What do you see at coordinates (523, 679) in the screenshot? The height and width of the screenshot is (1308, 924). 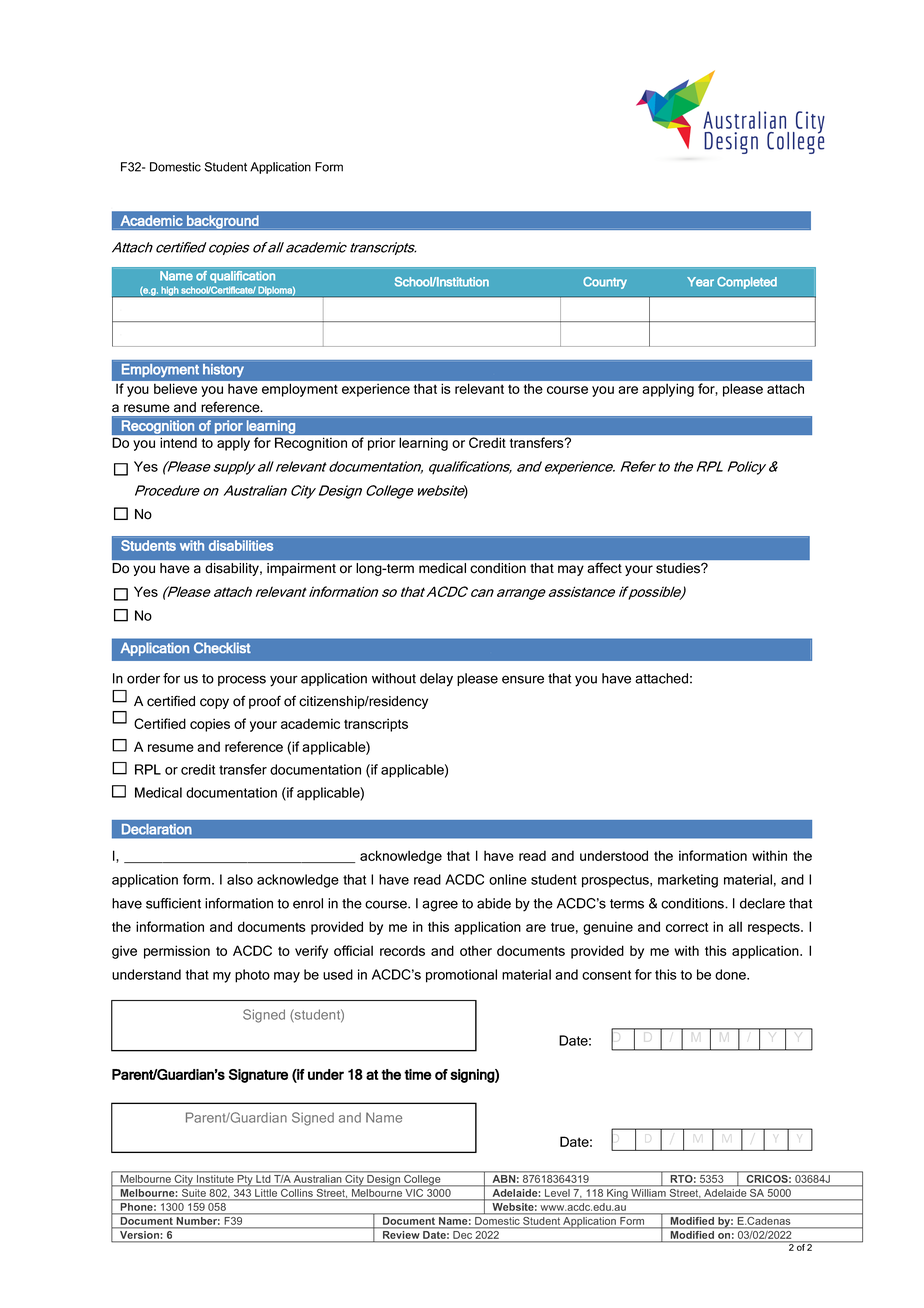 I see `ensure` at bounding box center [523, 679].
